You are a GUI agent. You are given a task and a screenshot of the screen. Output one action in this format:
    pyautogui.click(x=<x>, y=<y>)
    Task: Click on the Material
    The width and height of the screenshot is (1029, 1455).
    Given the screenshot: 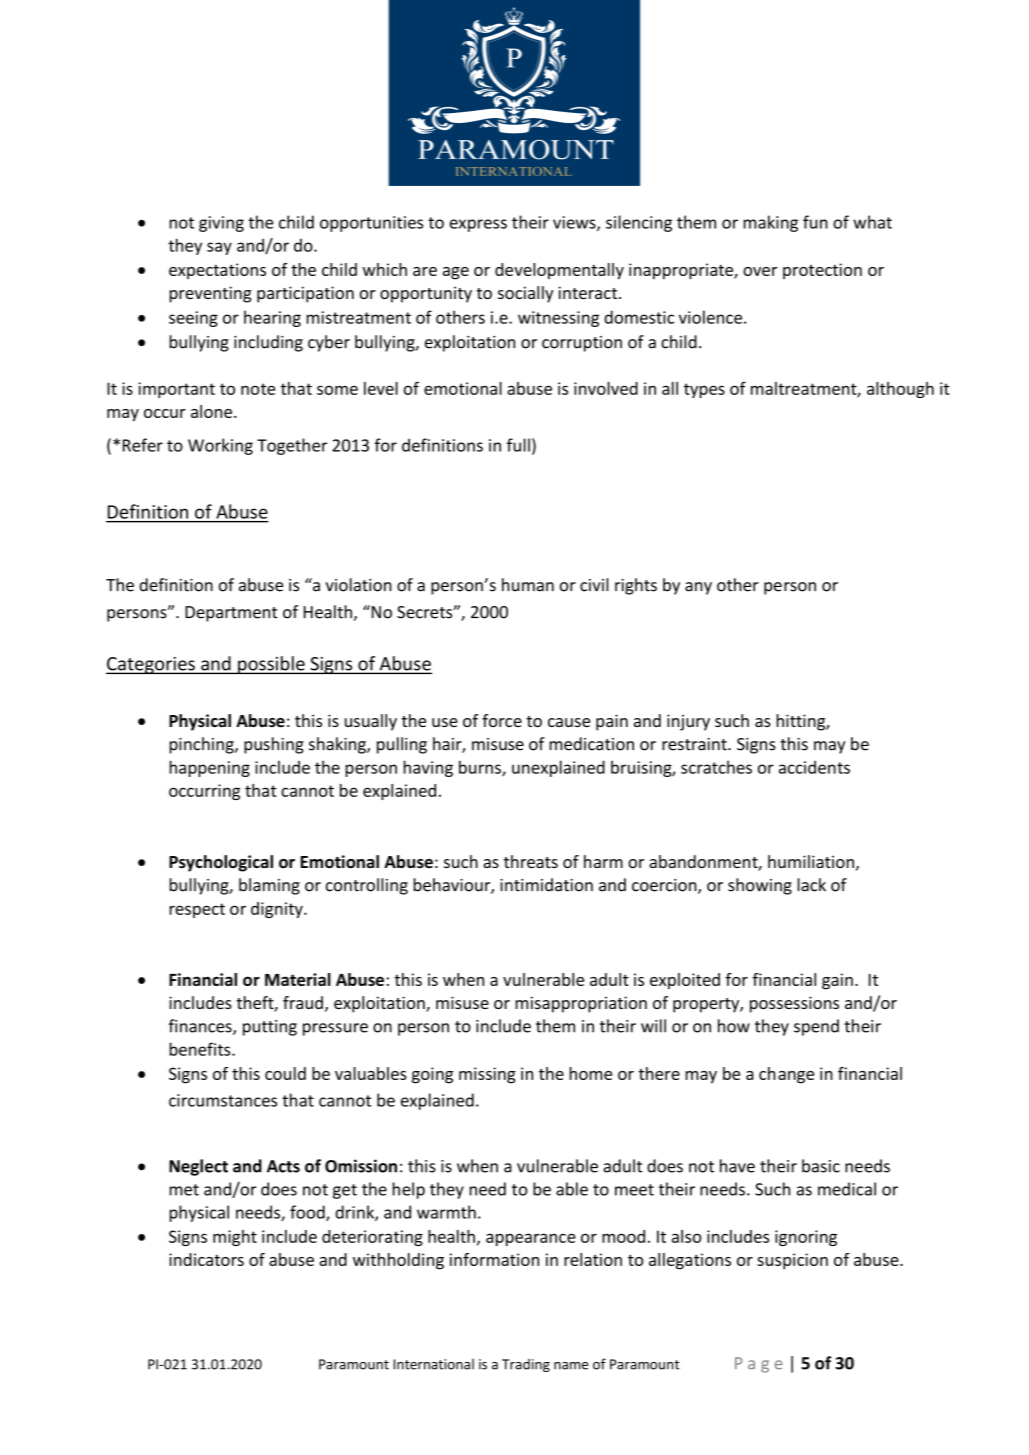 What is the action you would take?
    pyautogui.click(x=298, y=979)
